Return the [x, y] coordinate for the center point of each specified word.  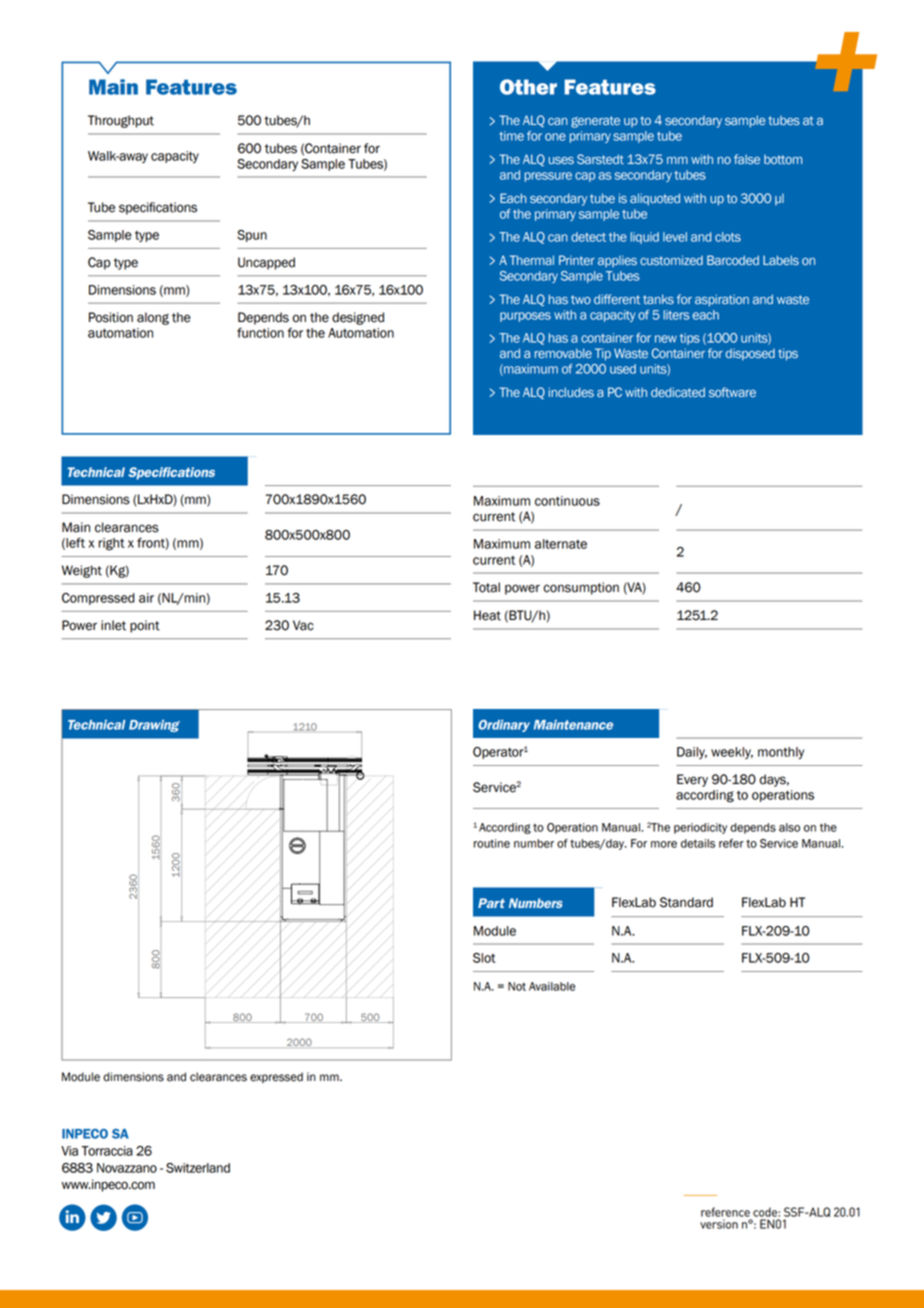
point [145, 626]
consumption [581, 588]
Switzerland [198, 1168]
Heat [487, 615]
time [511, 136]
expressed [276, 1077]
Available [552, 986]
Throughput [121, 121]
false [747, 159]
